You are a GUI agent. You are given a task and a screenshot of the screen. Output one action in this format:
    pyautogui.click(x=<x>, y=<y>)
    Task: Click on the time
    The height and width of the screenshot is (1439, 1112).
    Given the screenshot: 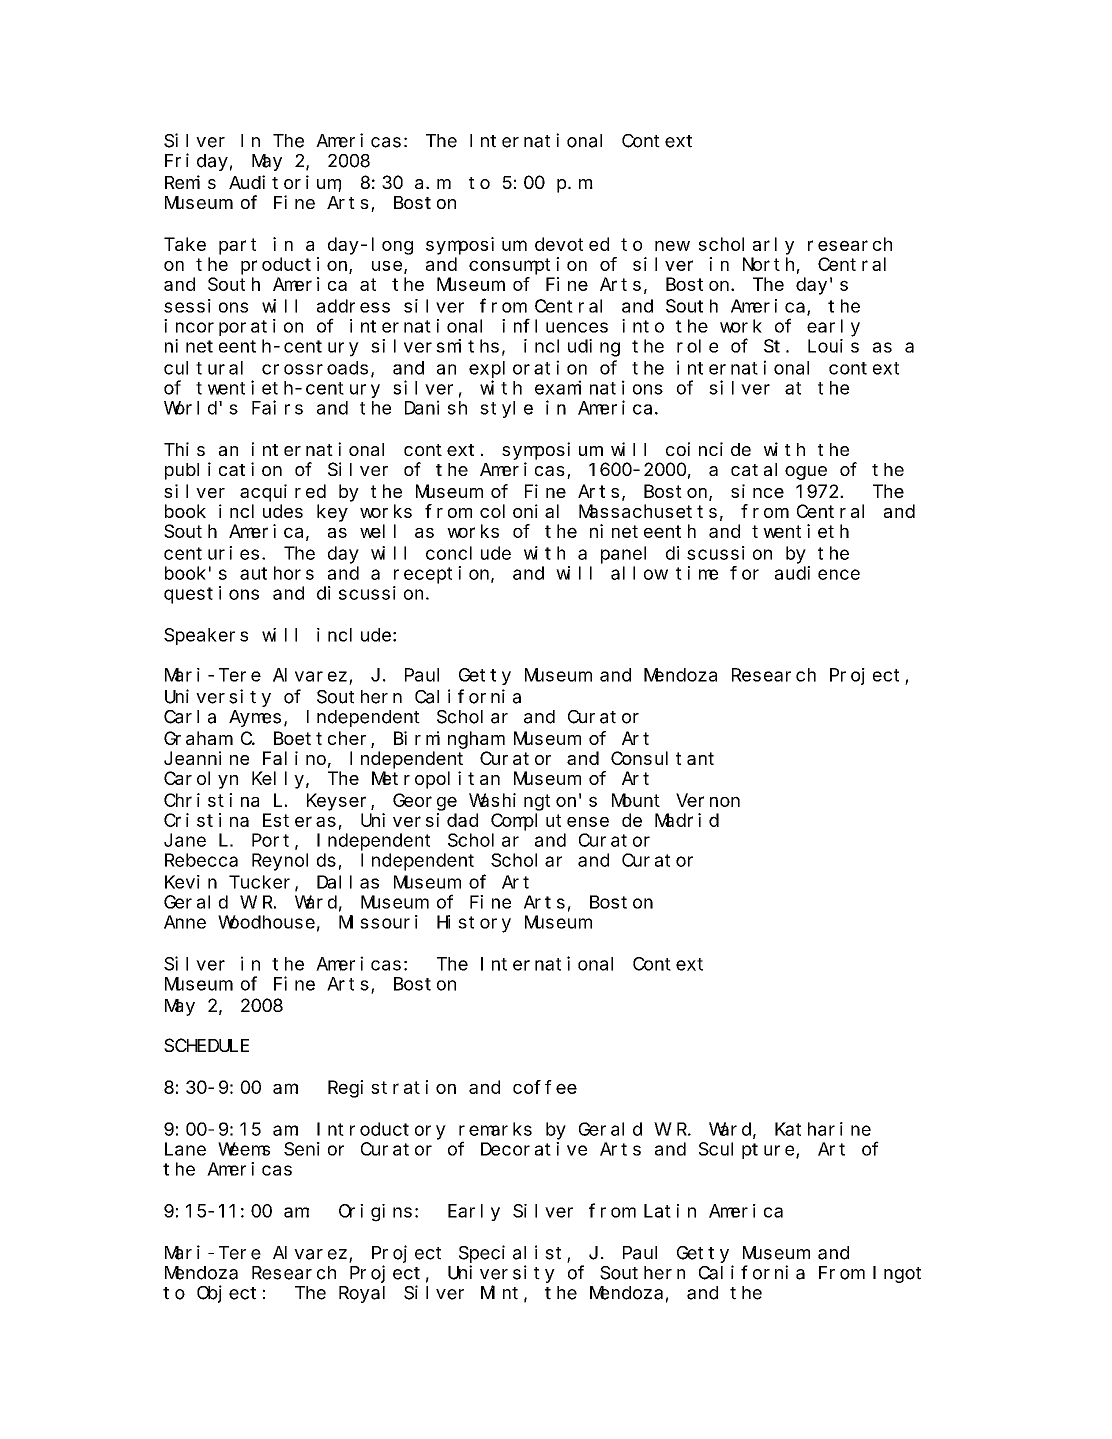 What is the action you would take?
    pyautogui.click(x=697, y=573)
